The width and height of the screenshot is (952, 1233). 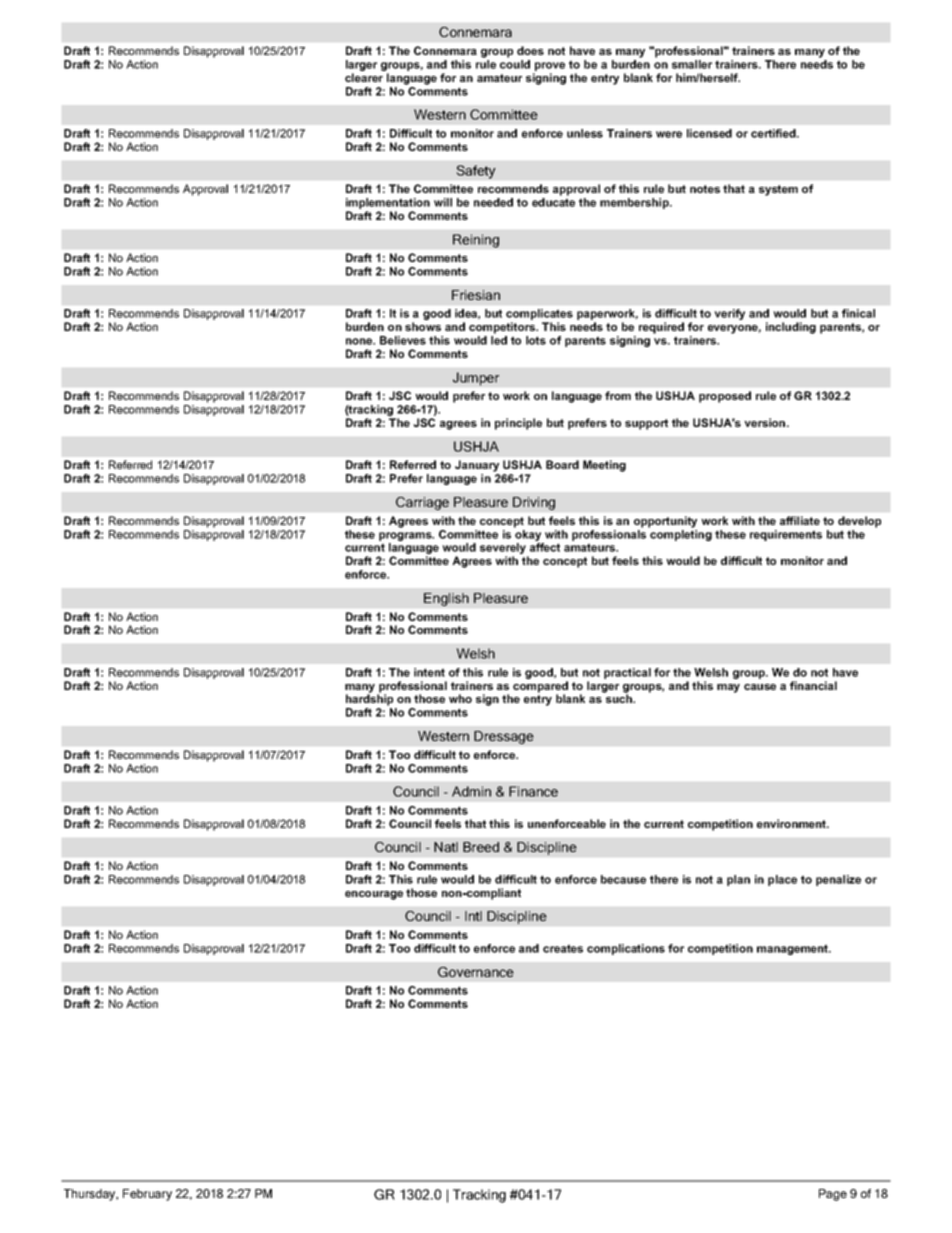 I want to click on encourage, so click(x=374, y=895).
